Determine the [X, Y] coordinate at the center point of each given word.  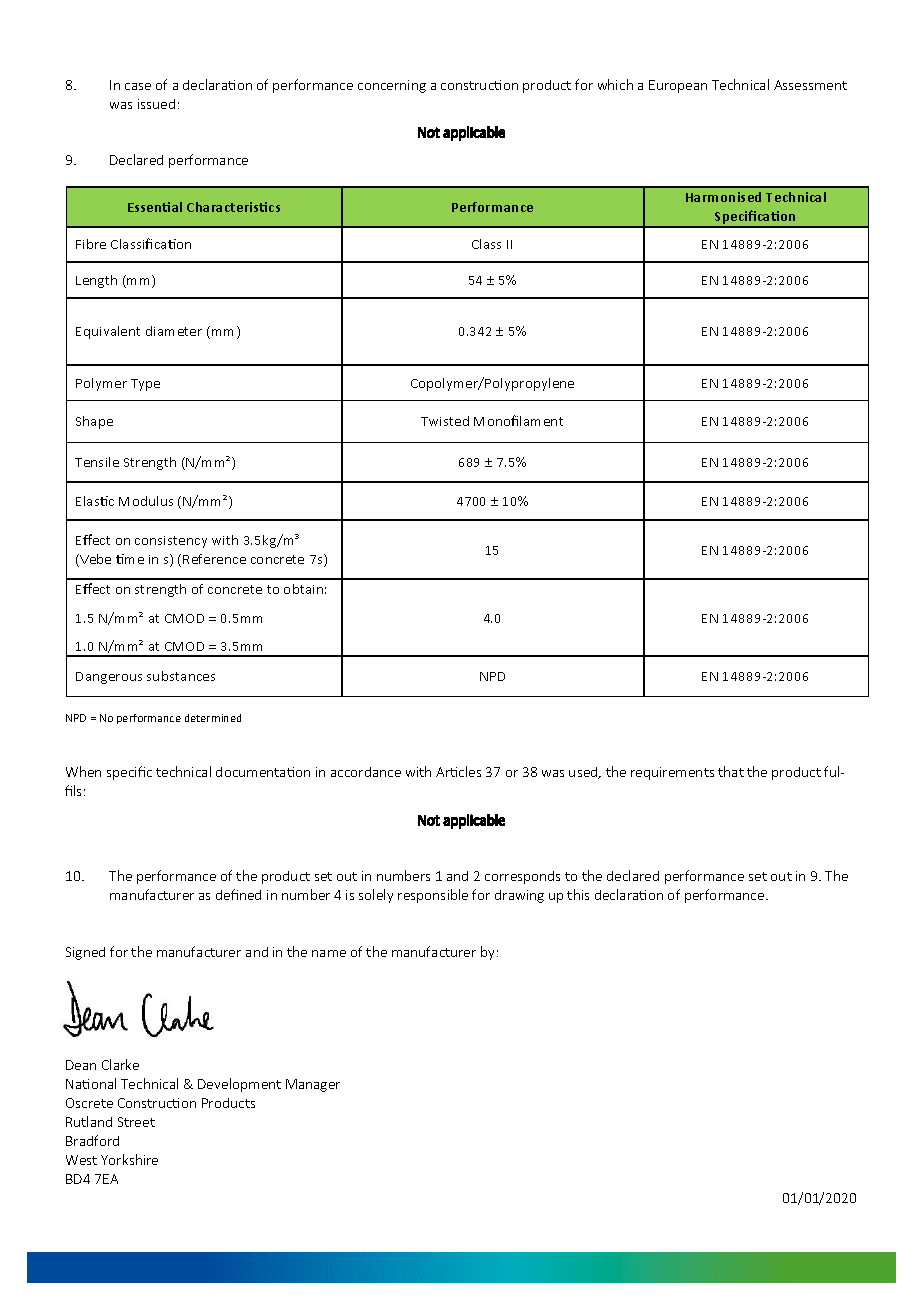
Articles [458, 771]
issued [156, 104]
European [678, 86]
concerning [392, 86]
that [731, 771]
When [83, 771]
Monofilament [518, 420]
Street [136, 1122]
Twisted [445, 421]
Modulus [146, 501]
